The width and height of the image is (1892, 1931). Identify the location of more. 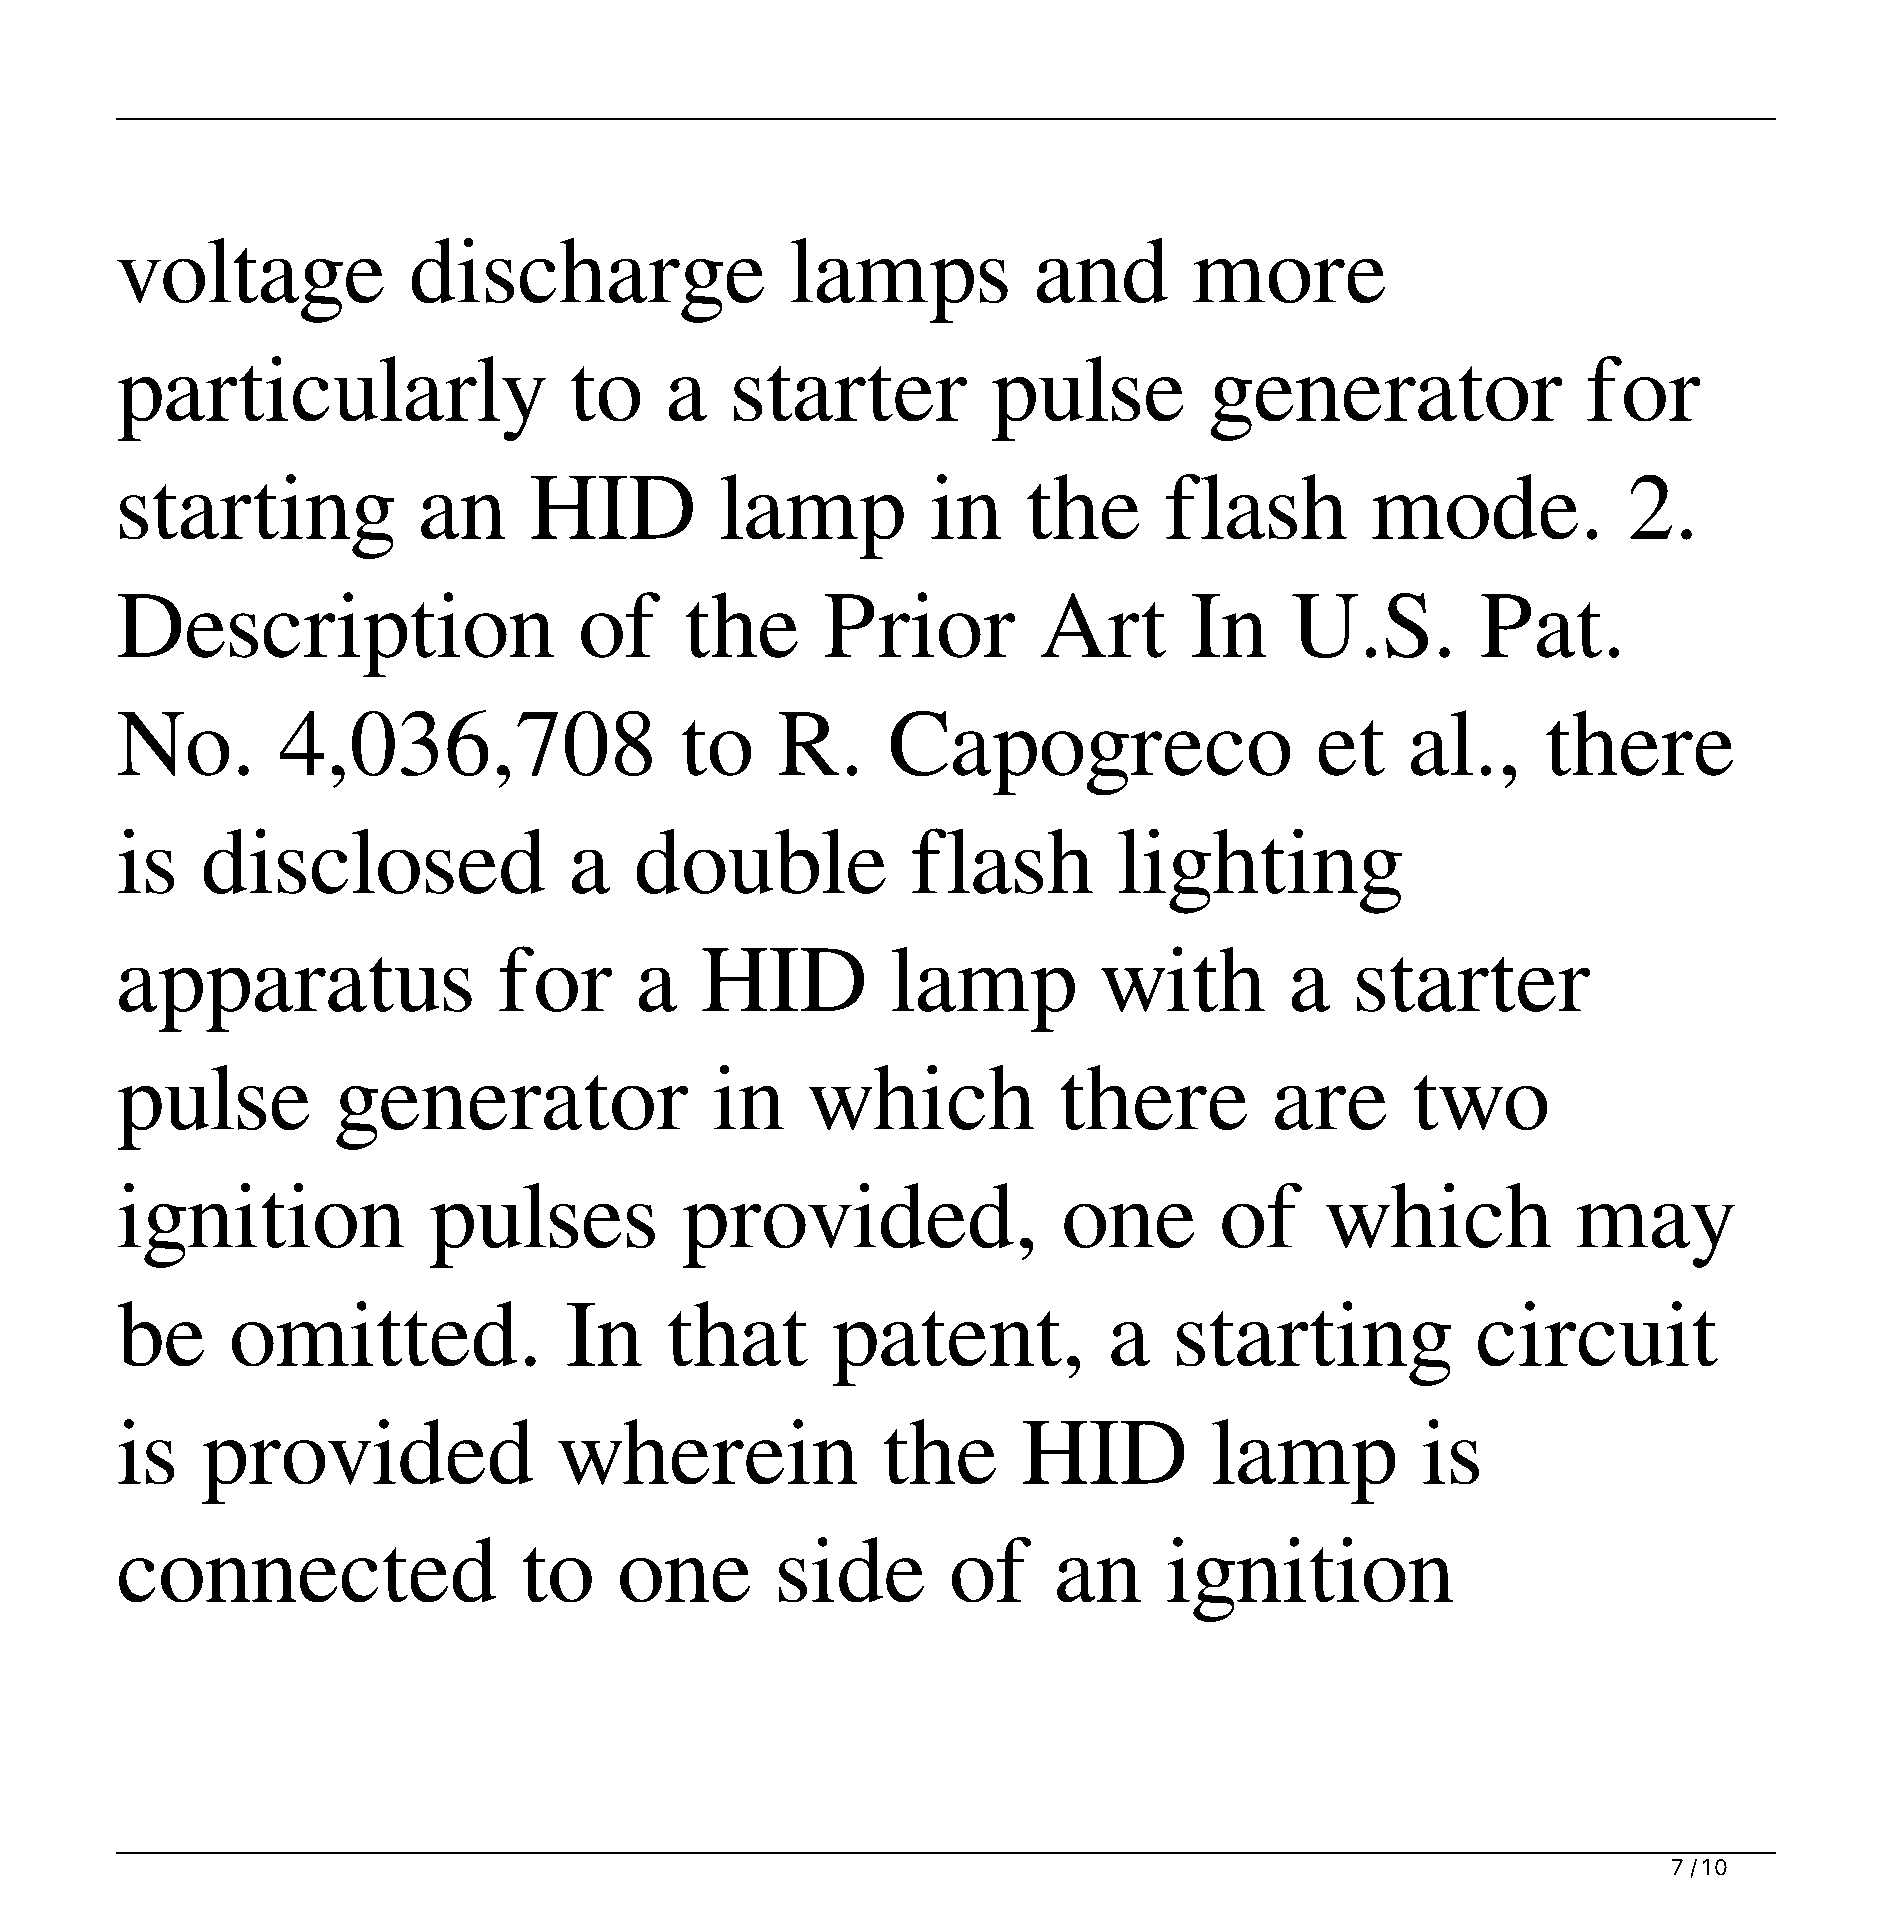
(1289, 280).
